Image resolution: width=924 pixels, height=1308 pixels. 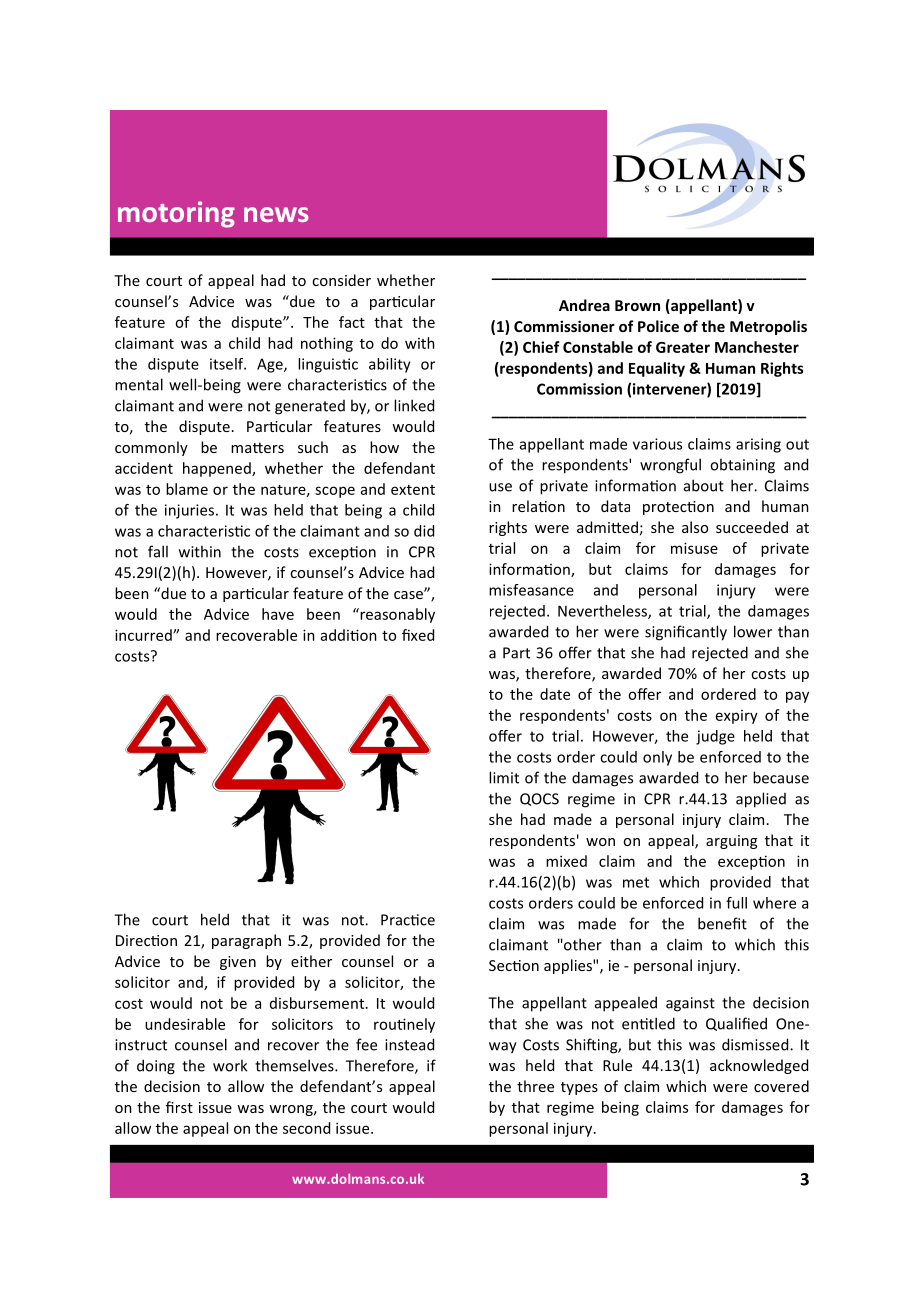 I want to click on matters, so click(x=257, y=447).
